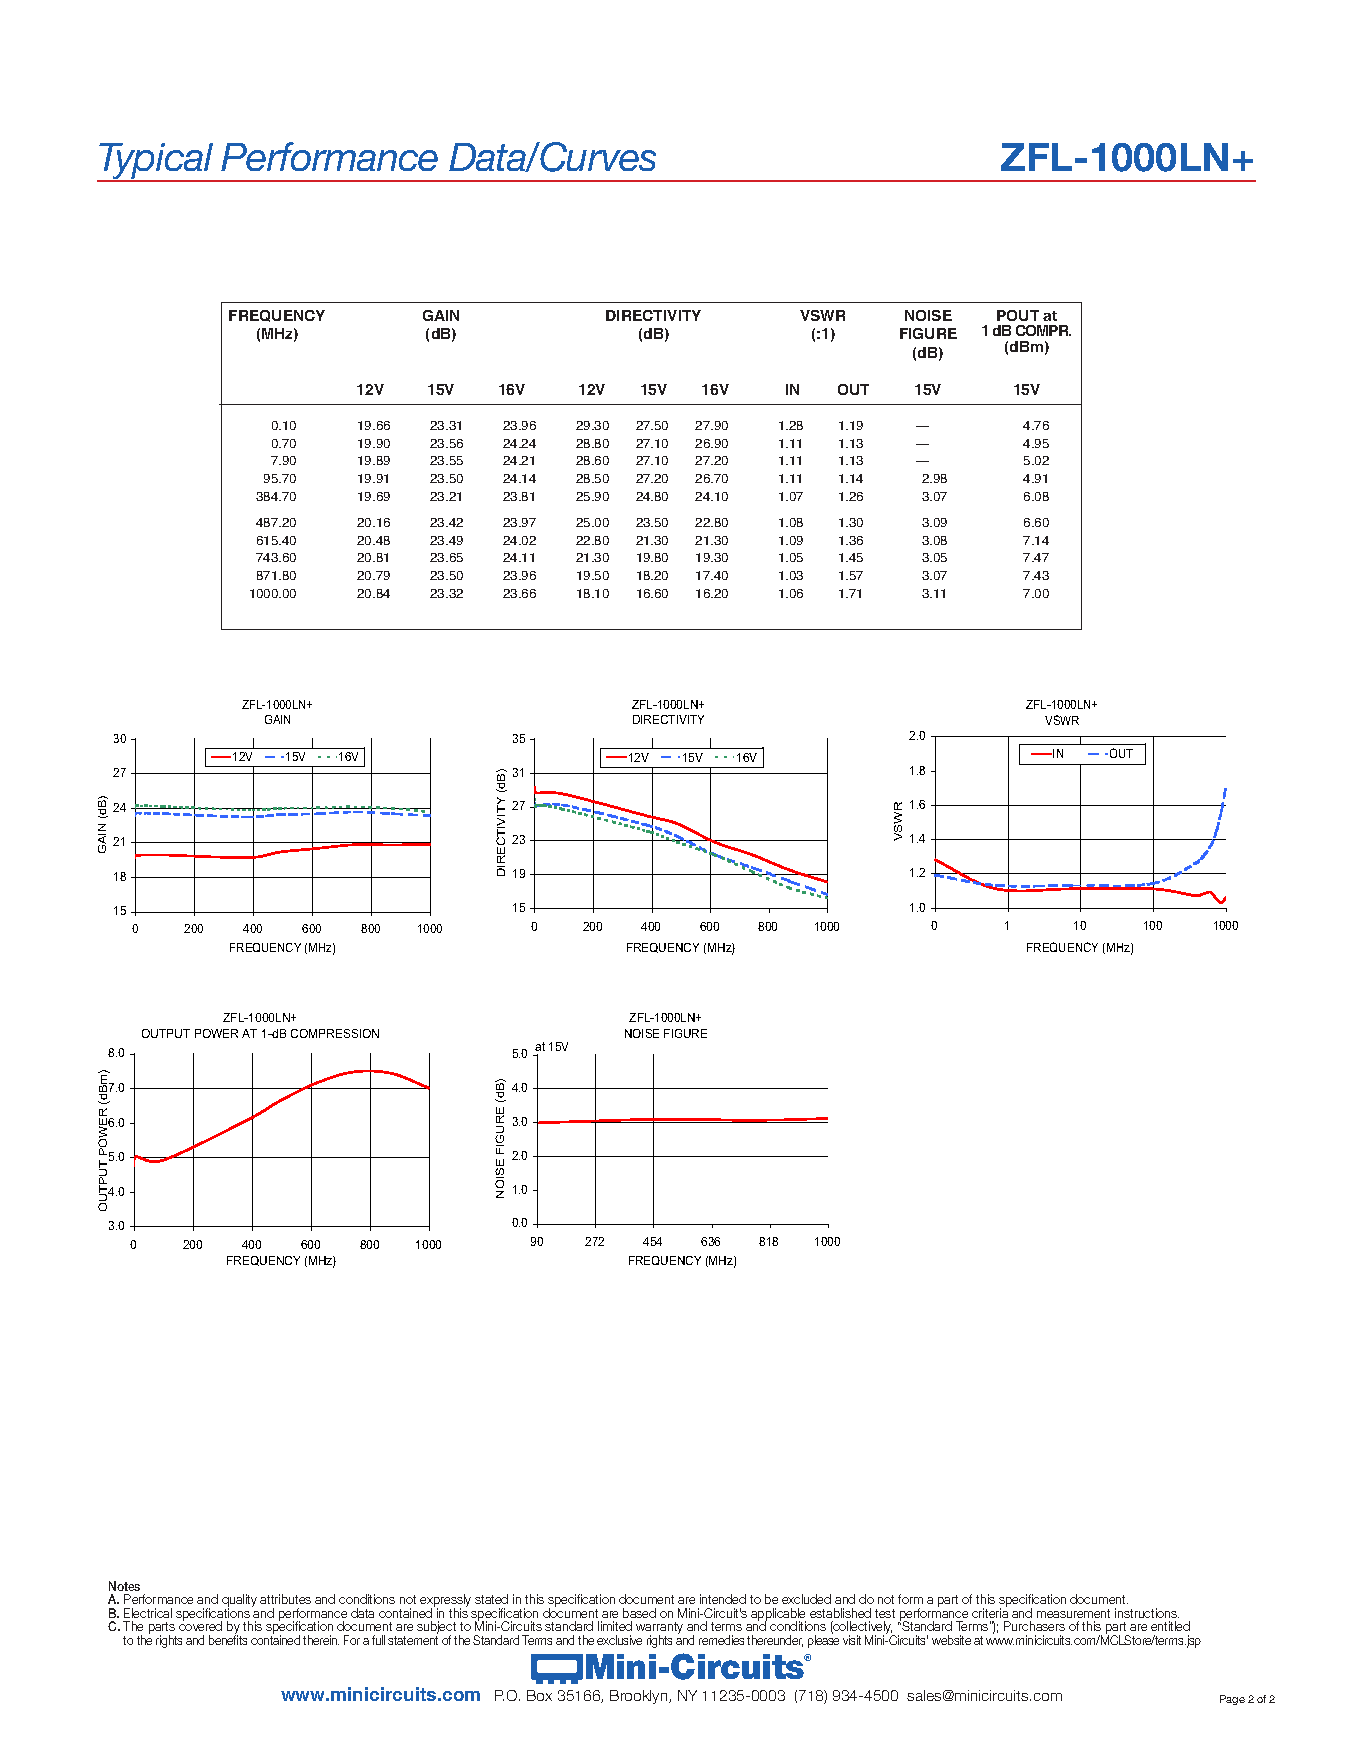  What do you see at coordinates (156, 162) in the screenshot?
I see `Typical` at bounding box center [156, 162].
